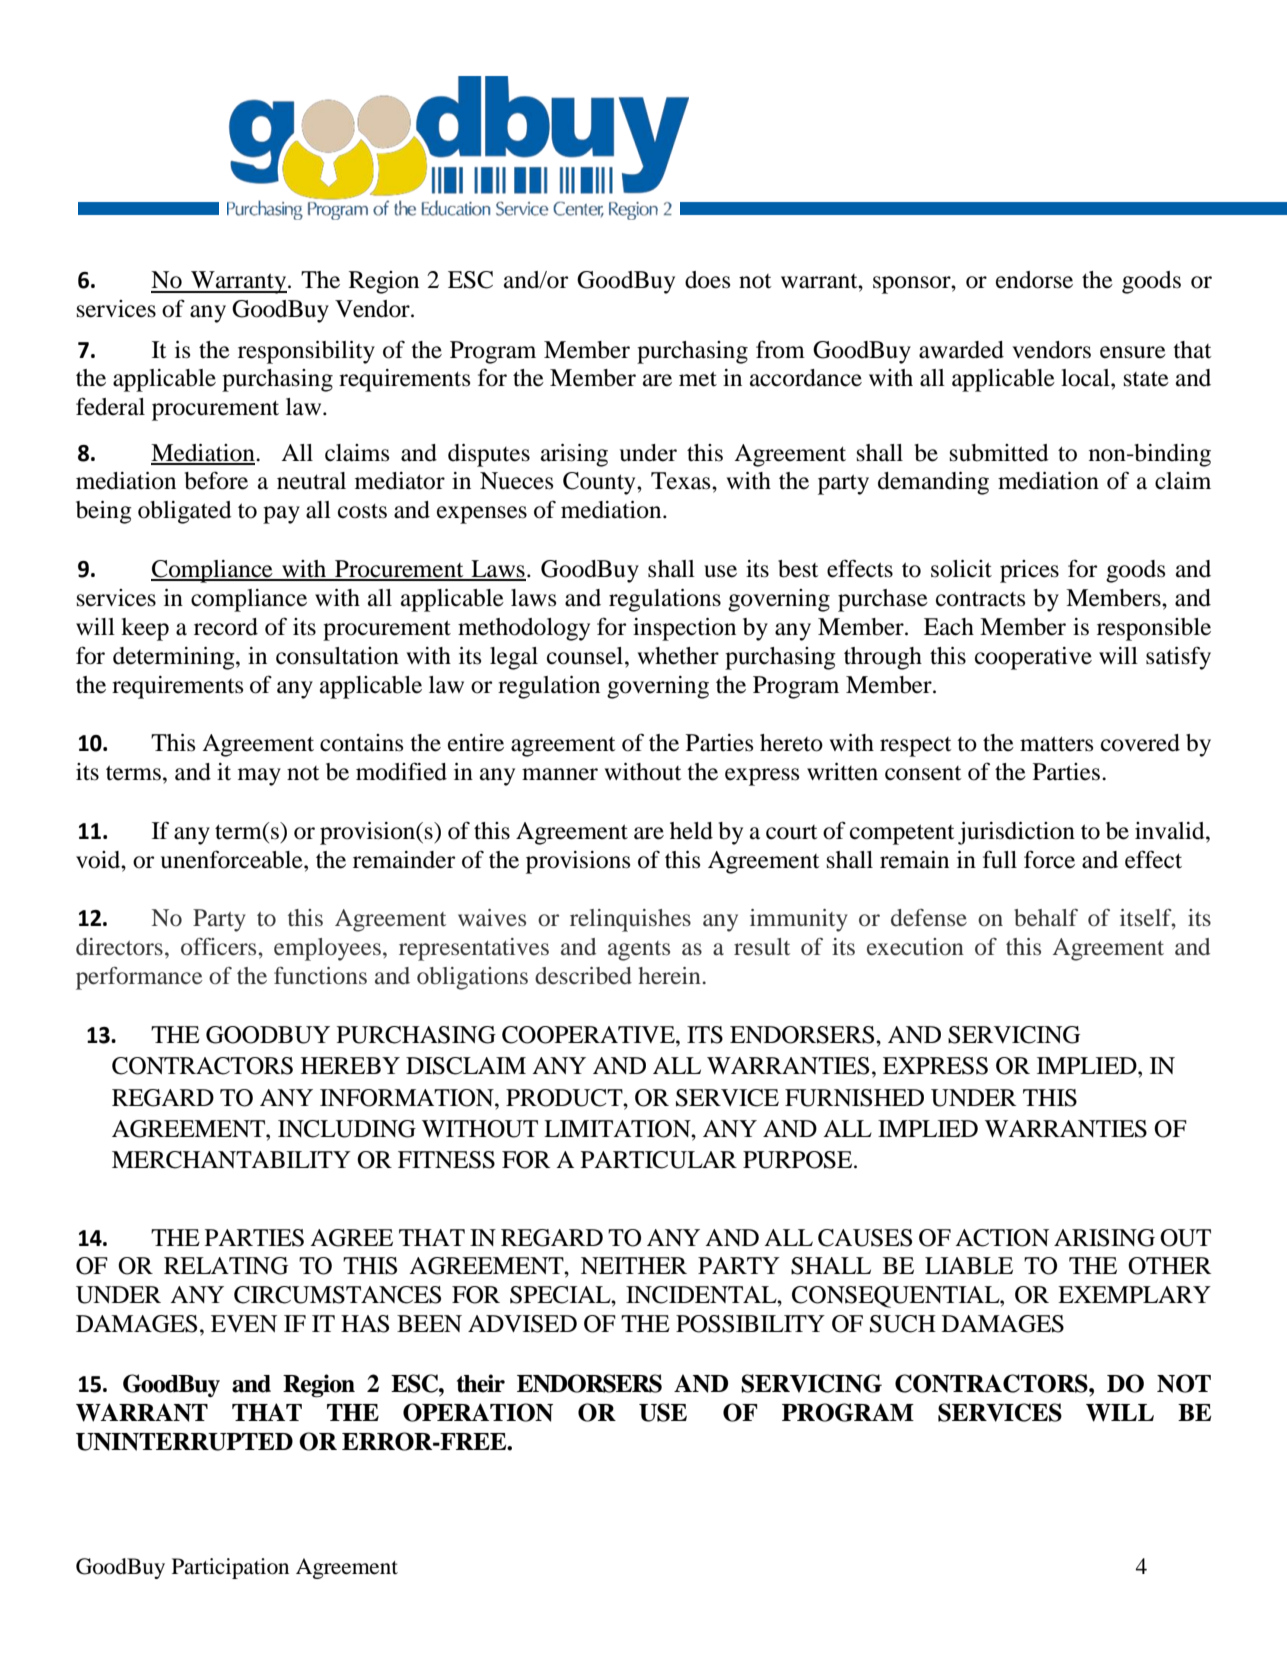 The width and height of the image is (1287, 1665). I want to click on OPERATION, so click(478, 1412).
